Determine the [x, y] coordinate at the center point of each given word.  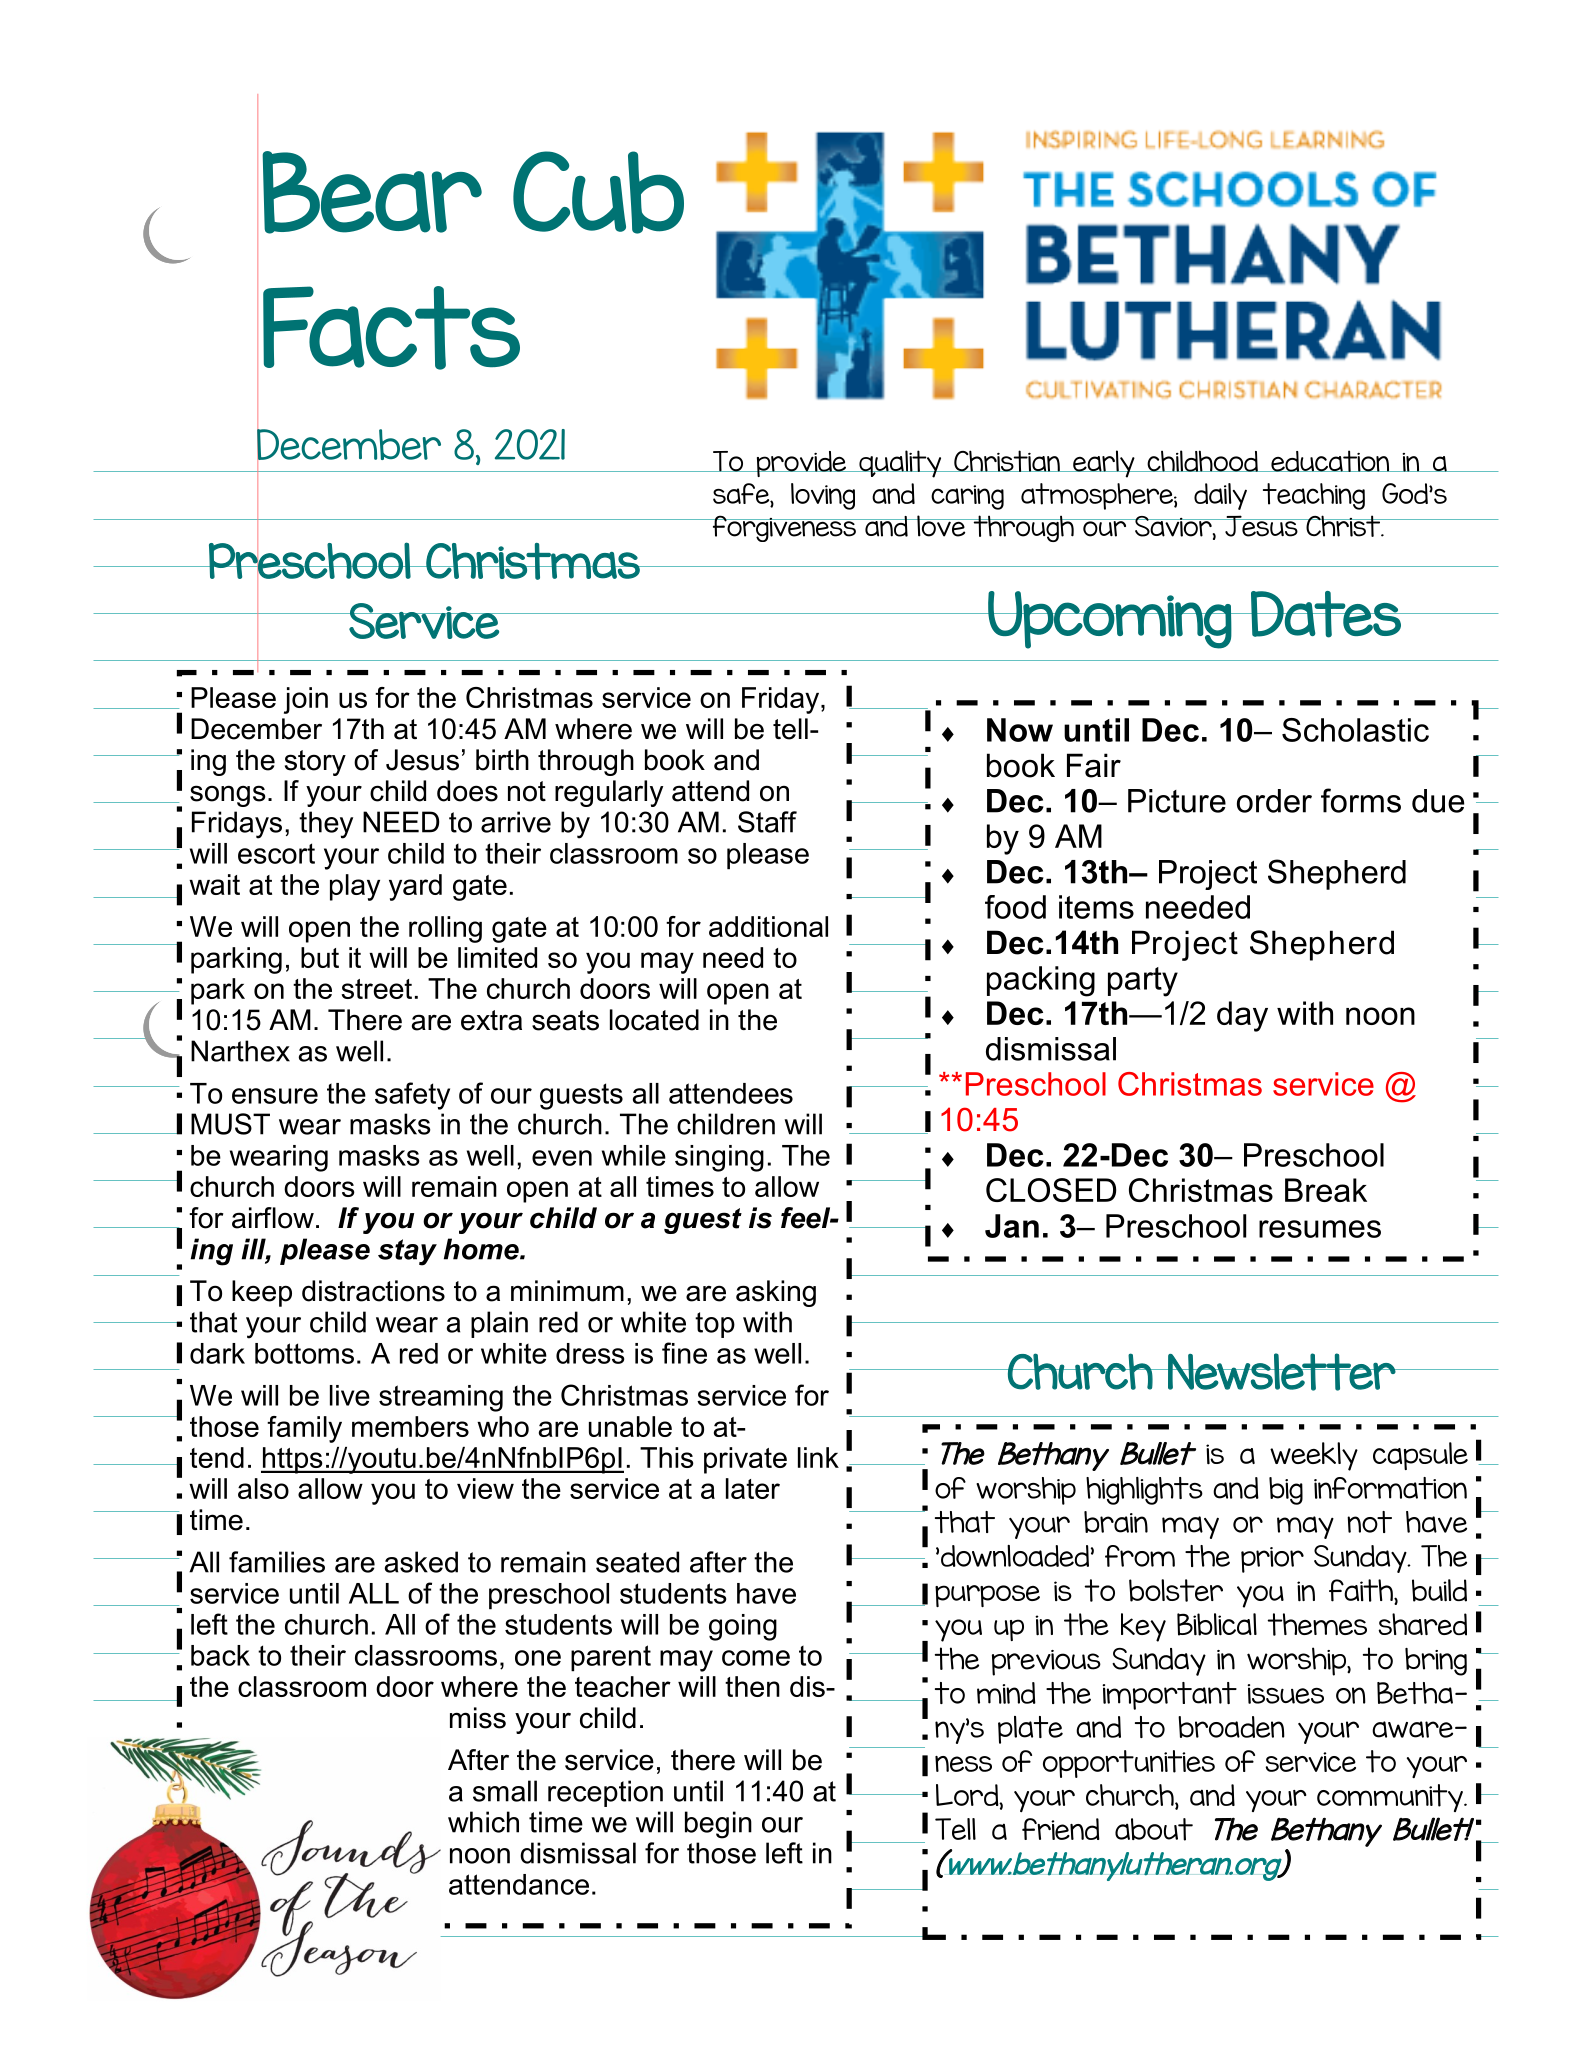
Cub [598, 192]
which [483, 1822]
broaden [1231, 1727]
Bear [372, 192]
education [1330, 461]
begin [718, 1825]
